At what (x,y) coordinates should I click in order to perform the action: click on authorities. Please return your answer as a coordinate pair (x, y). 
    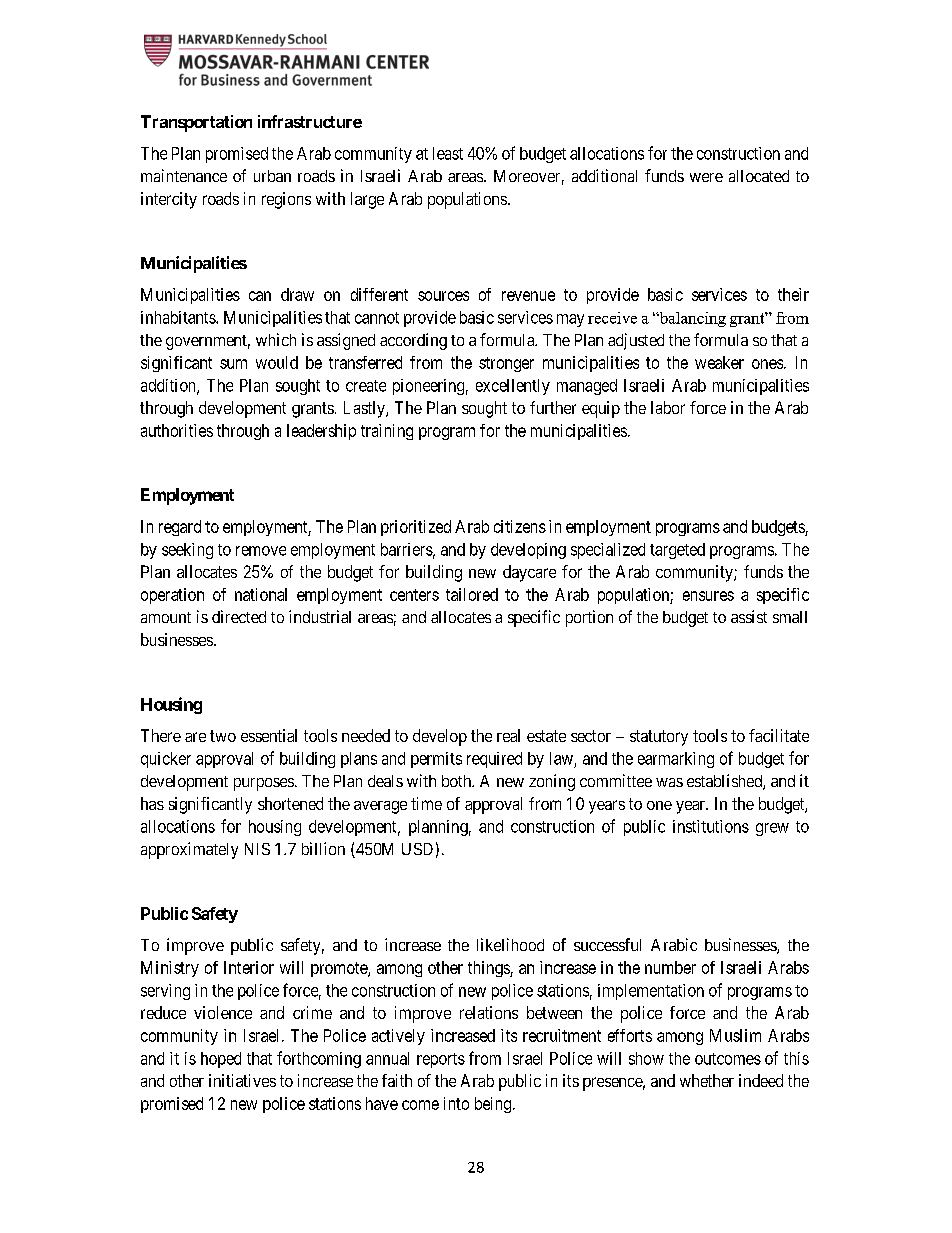
    Looking at the image, I should click on (177, 430).
